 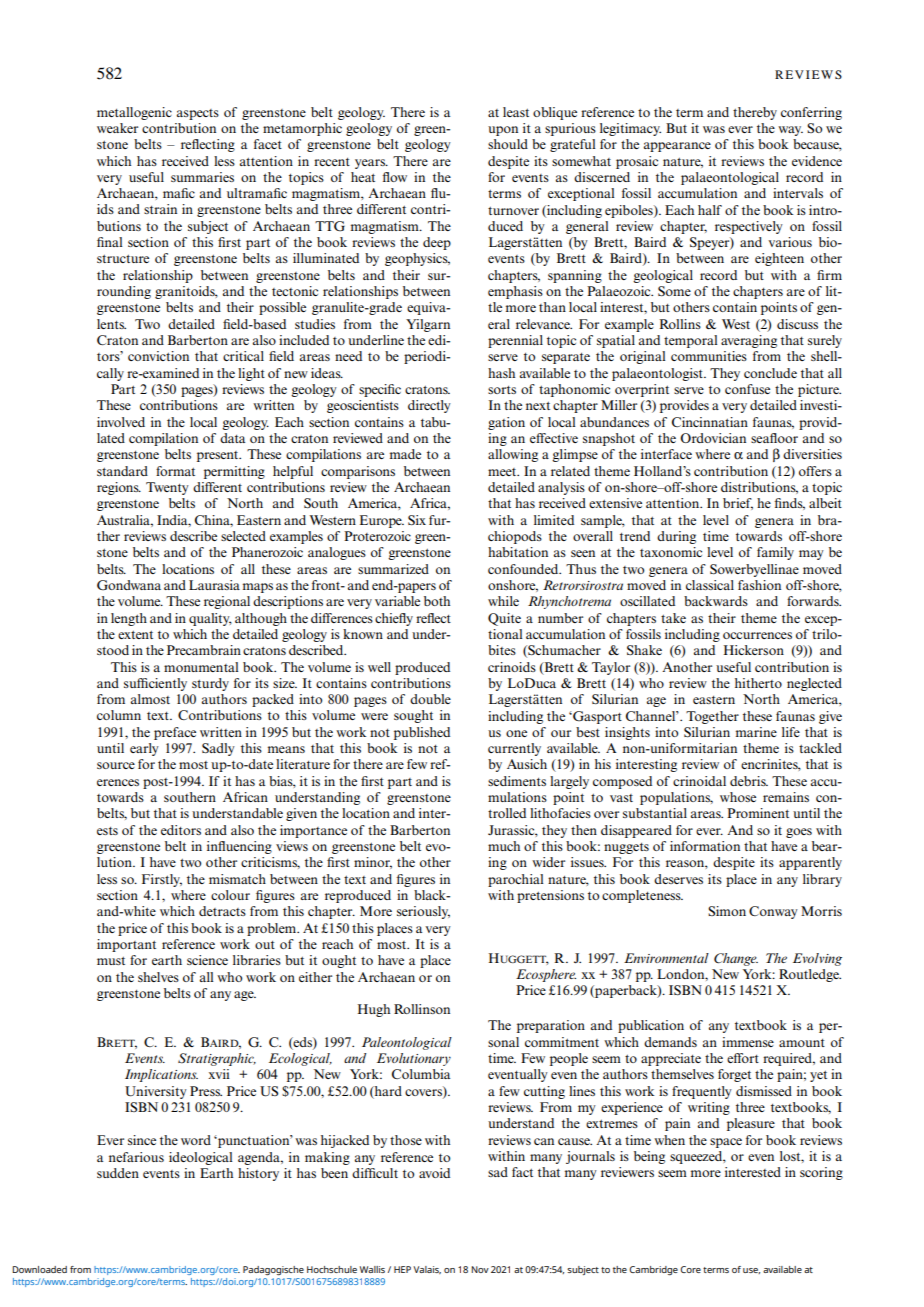 I want to click on appearance, so click(x=677, y=147).
